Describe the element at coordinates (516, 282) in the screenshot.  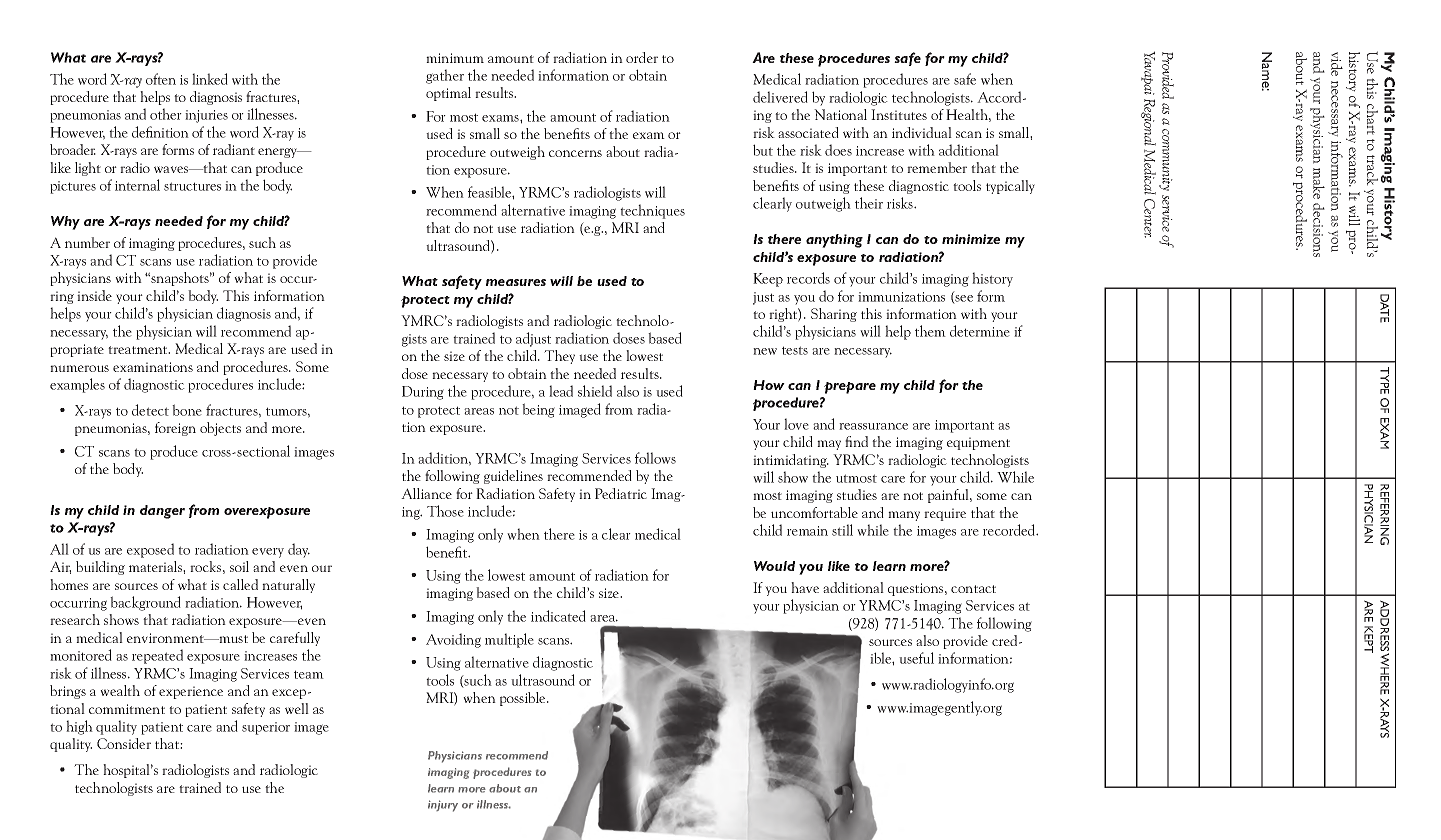
I see `measures` at that location.
